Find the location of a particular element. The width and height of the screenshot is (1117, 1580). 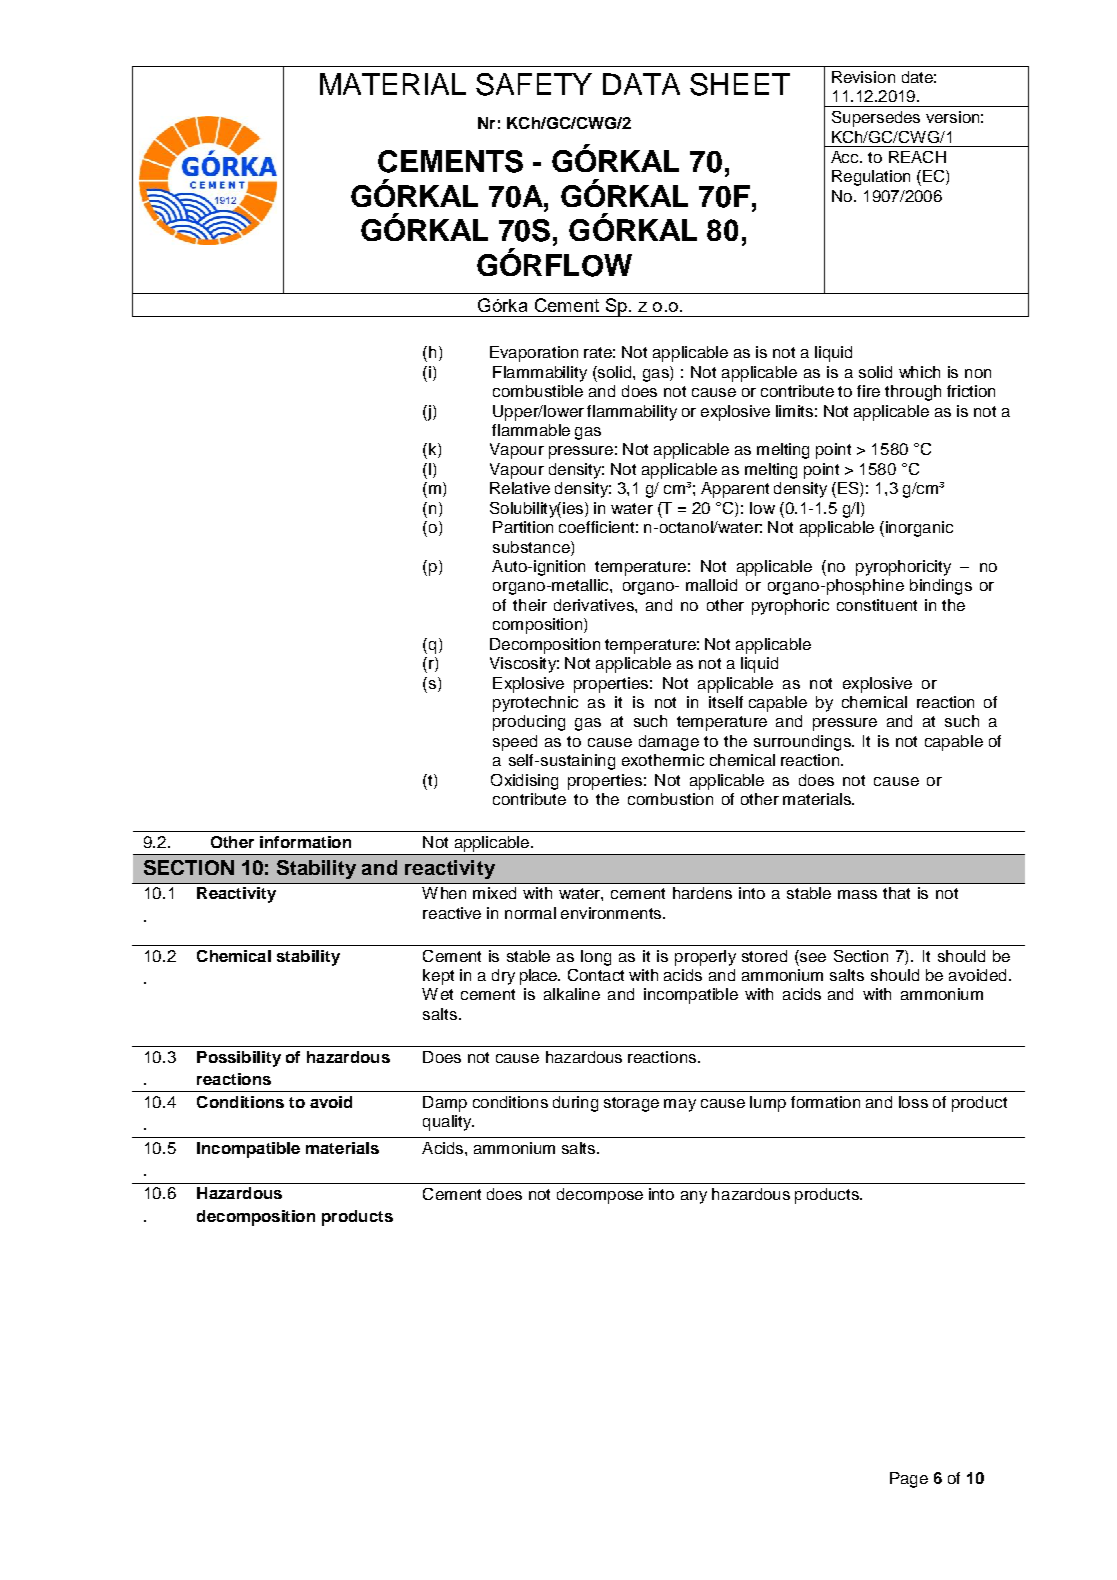

Contact is located at coordinates (596, 975).
